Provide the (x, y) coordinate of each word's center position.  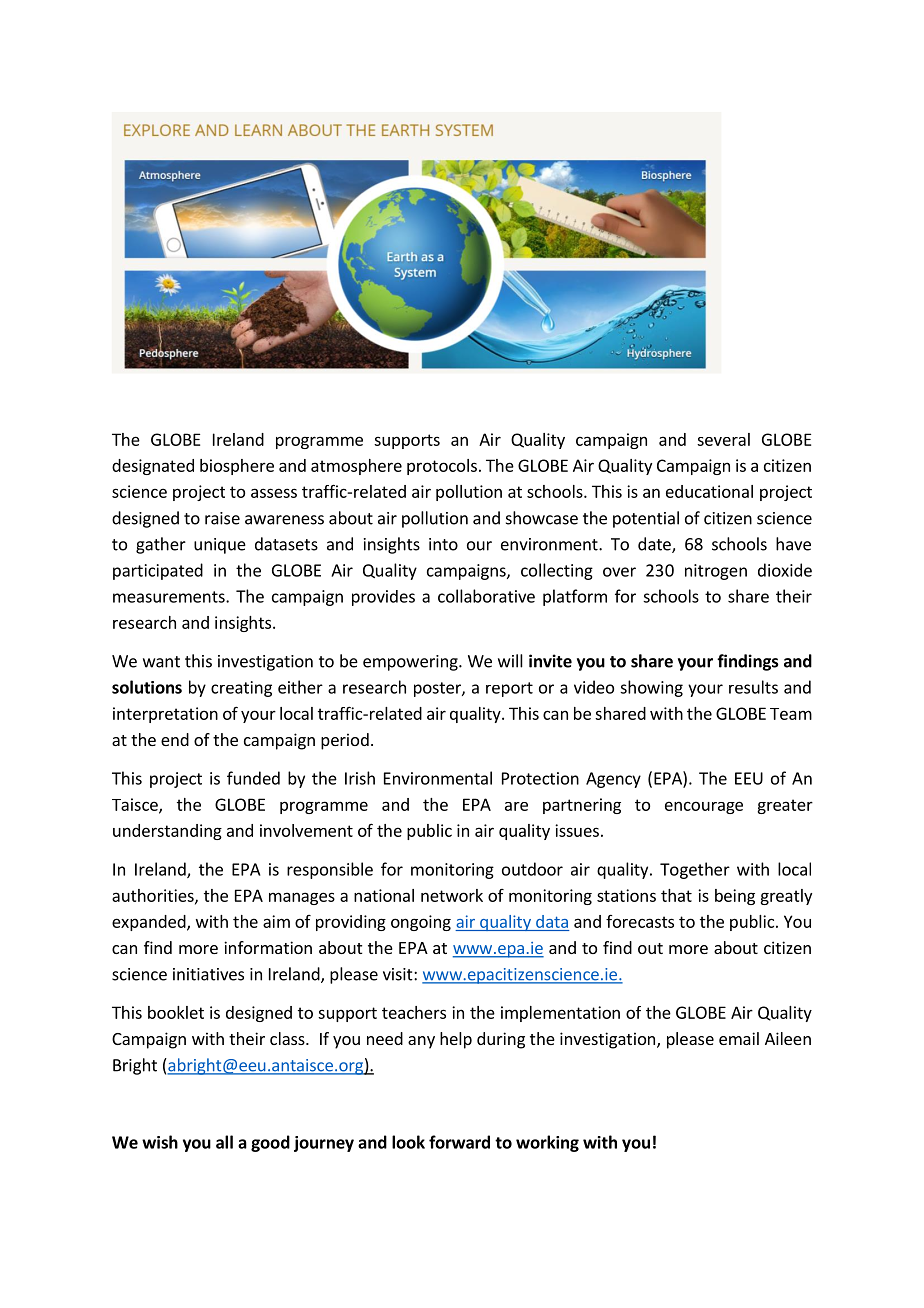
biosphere (237, 467)
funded (253, 778)
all (224, 1142)
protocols (442, 467)
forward (459, 1142)
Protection (540, 778)
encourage (704, 807)
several (723, 439)
